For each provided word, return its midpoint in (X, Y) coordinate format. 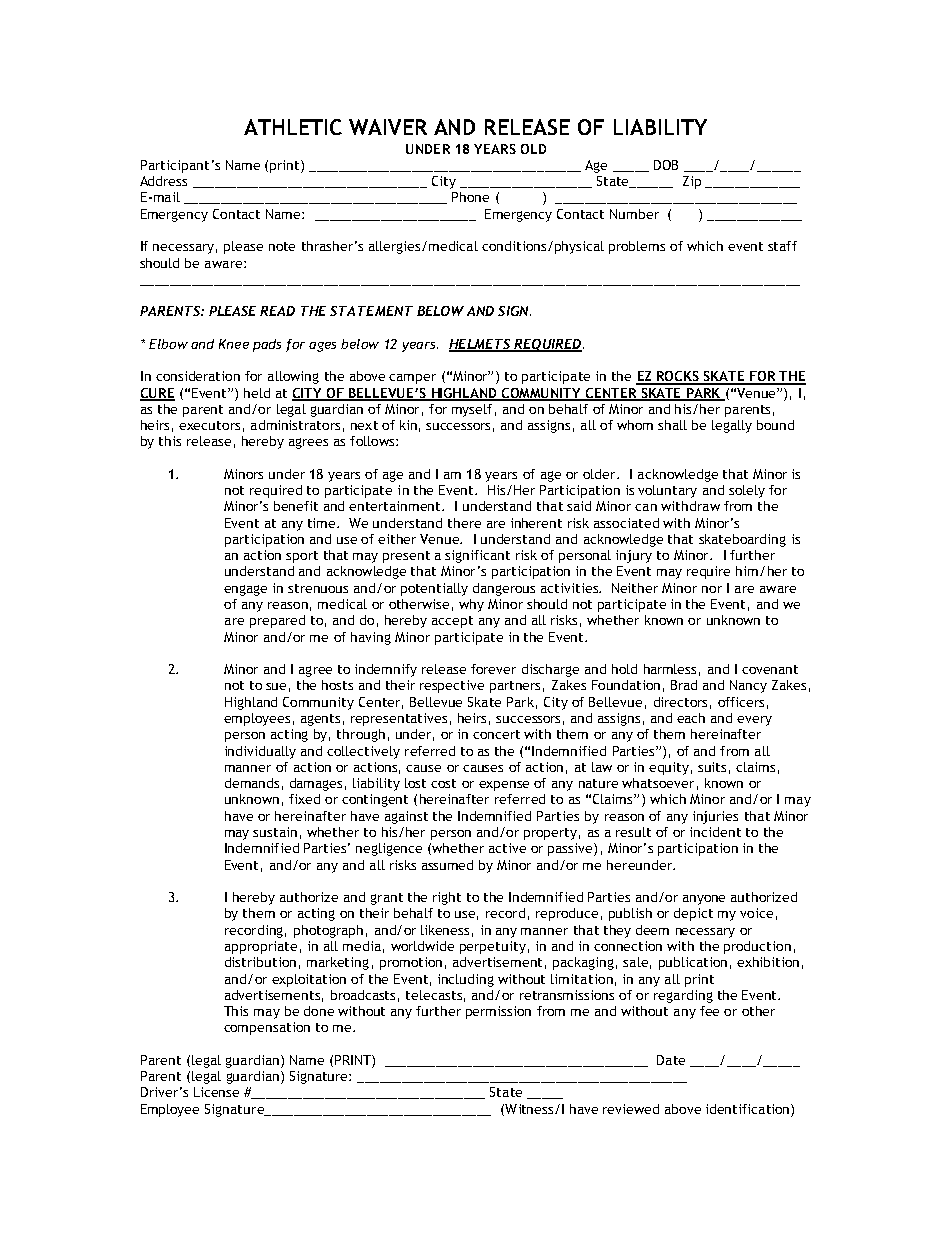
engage (245, 590)
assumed (447, 865)
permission (498, 1012)
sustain (275, 832)
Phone (470, 197)
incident (715, 832)
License (216, 1092)
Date (671, 1060)
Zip (692, 182)
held (257, 393)
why (471, 605)
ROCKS (678, 377)
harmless (670, 669)
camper (412, 379)
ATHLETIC (293, 127)
